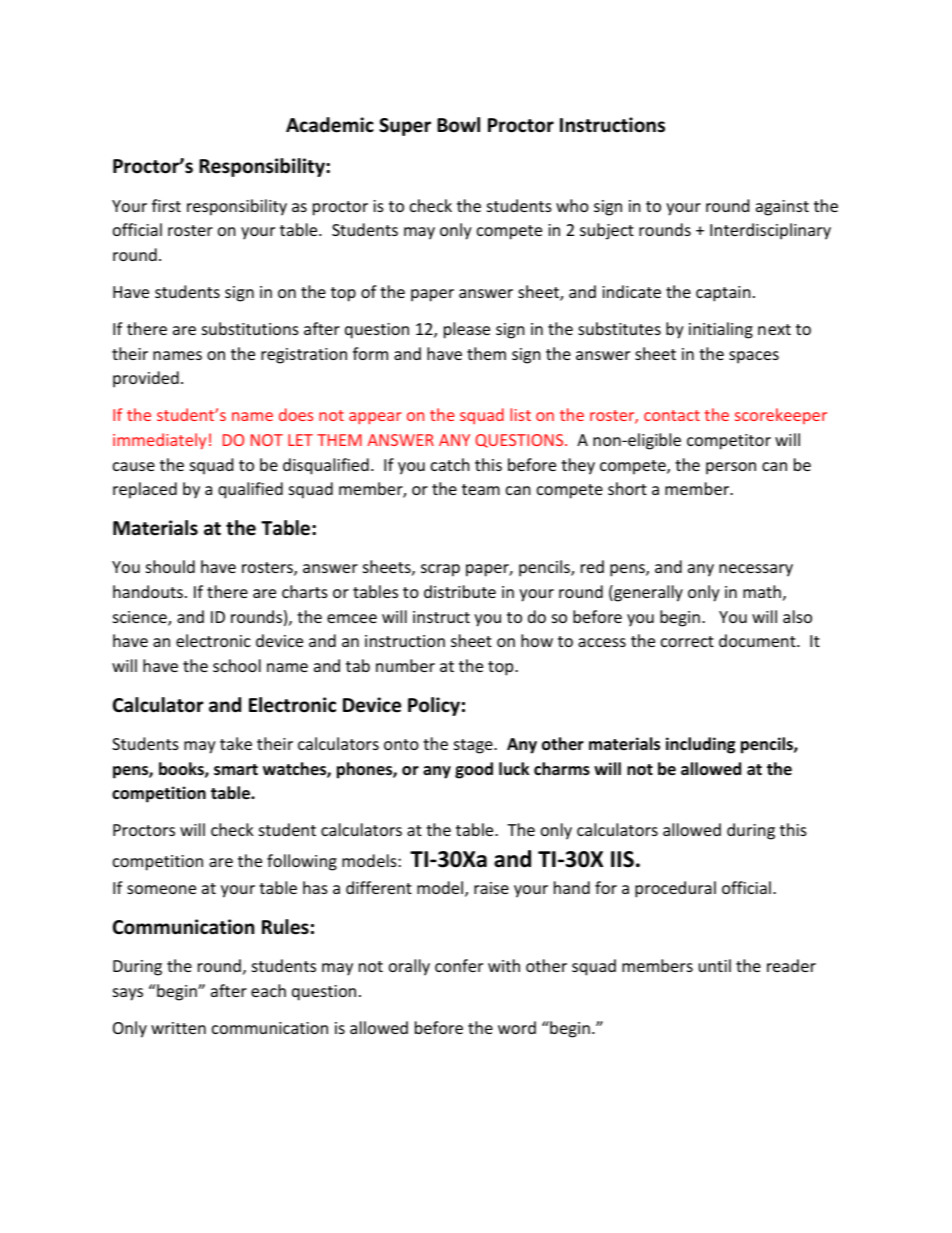 This image has width=952, height=1233. Describe the element at coordinates (236, 743) in the image. I see `take` at that location.
